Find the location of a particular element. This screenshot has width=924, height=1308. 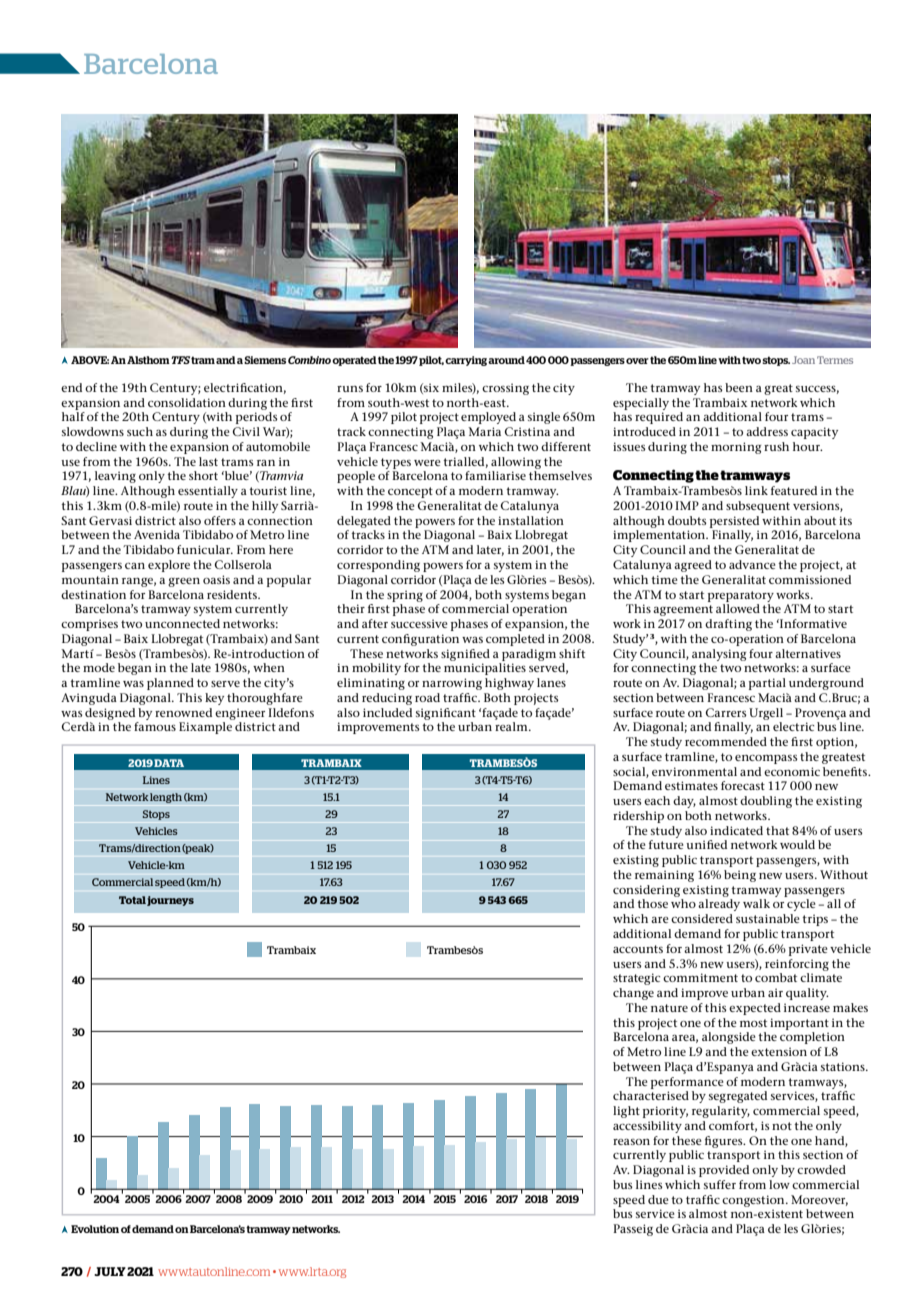

consolidation is located at coordinates (187, 402).
